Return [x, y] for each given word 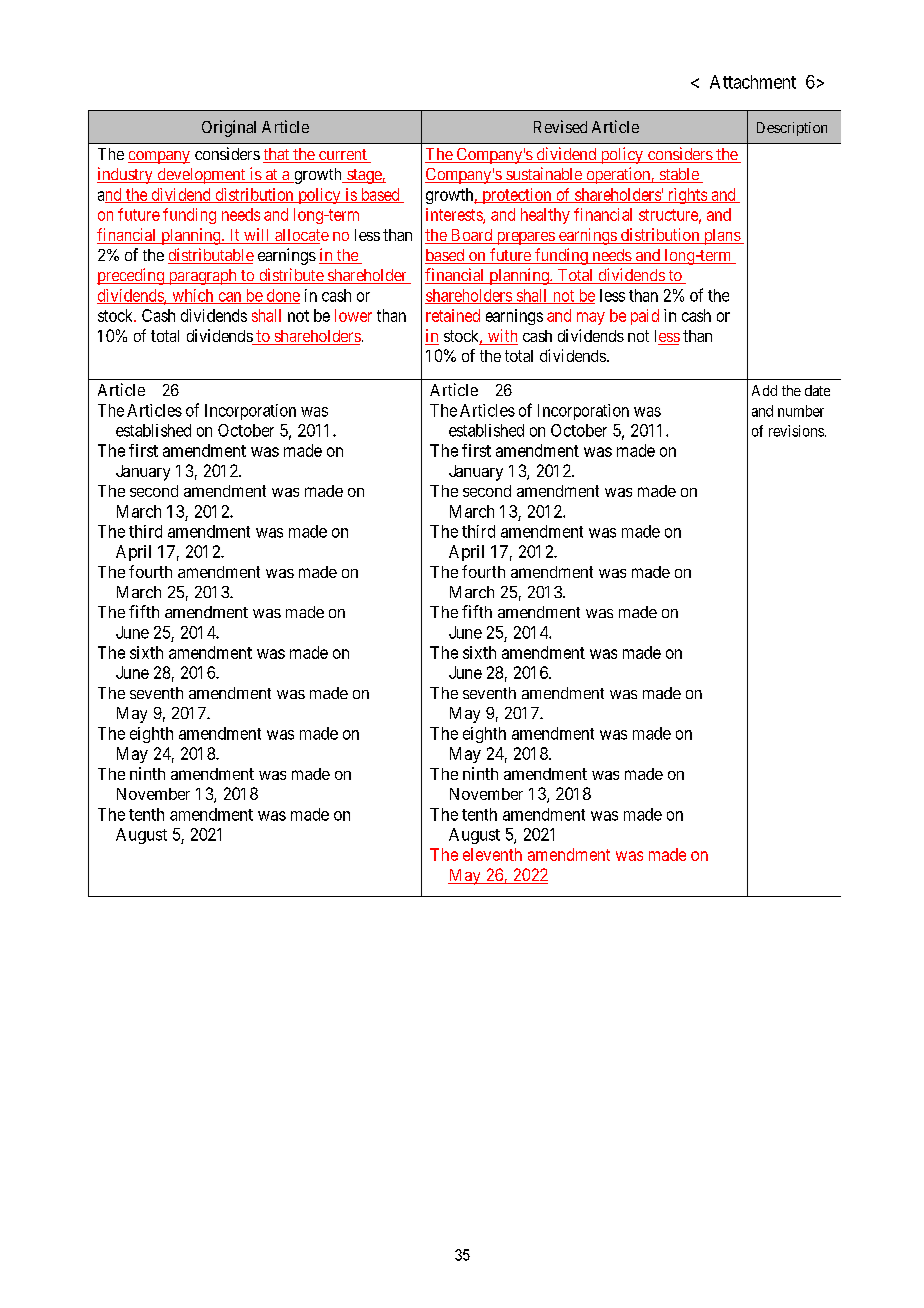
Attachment [753, 82]
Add [764, 390]
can [230, 298]
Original [229, 128]
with [501, 337]
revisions [796, 431]
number [801, 411]
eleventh [492, 854]
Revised [560, 126]
